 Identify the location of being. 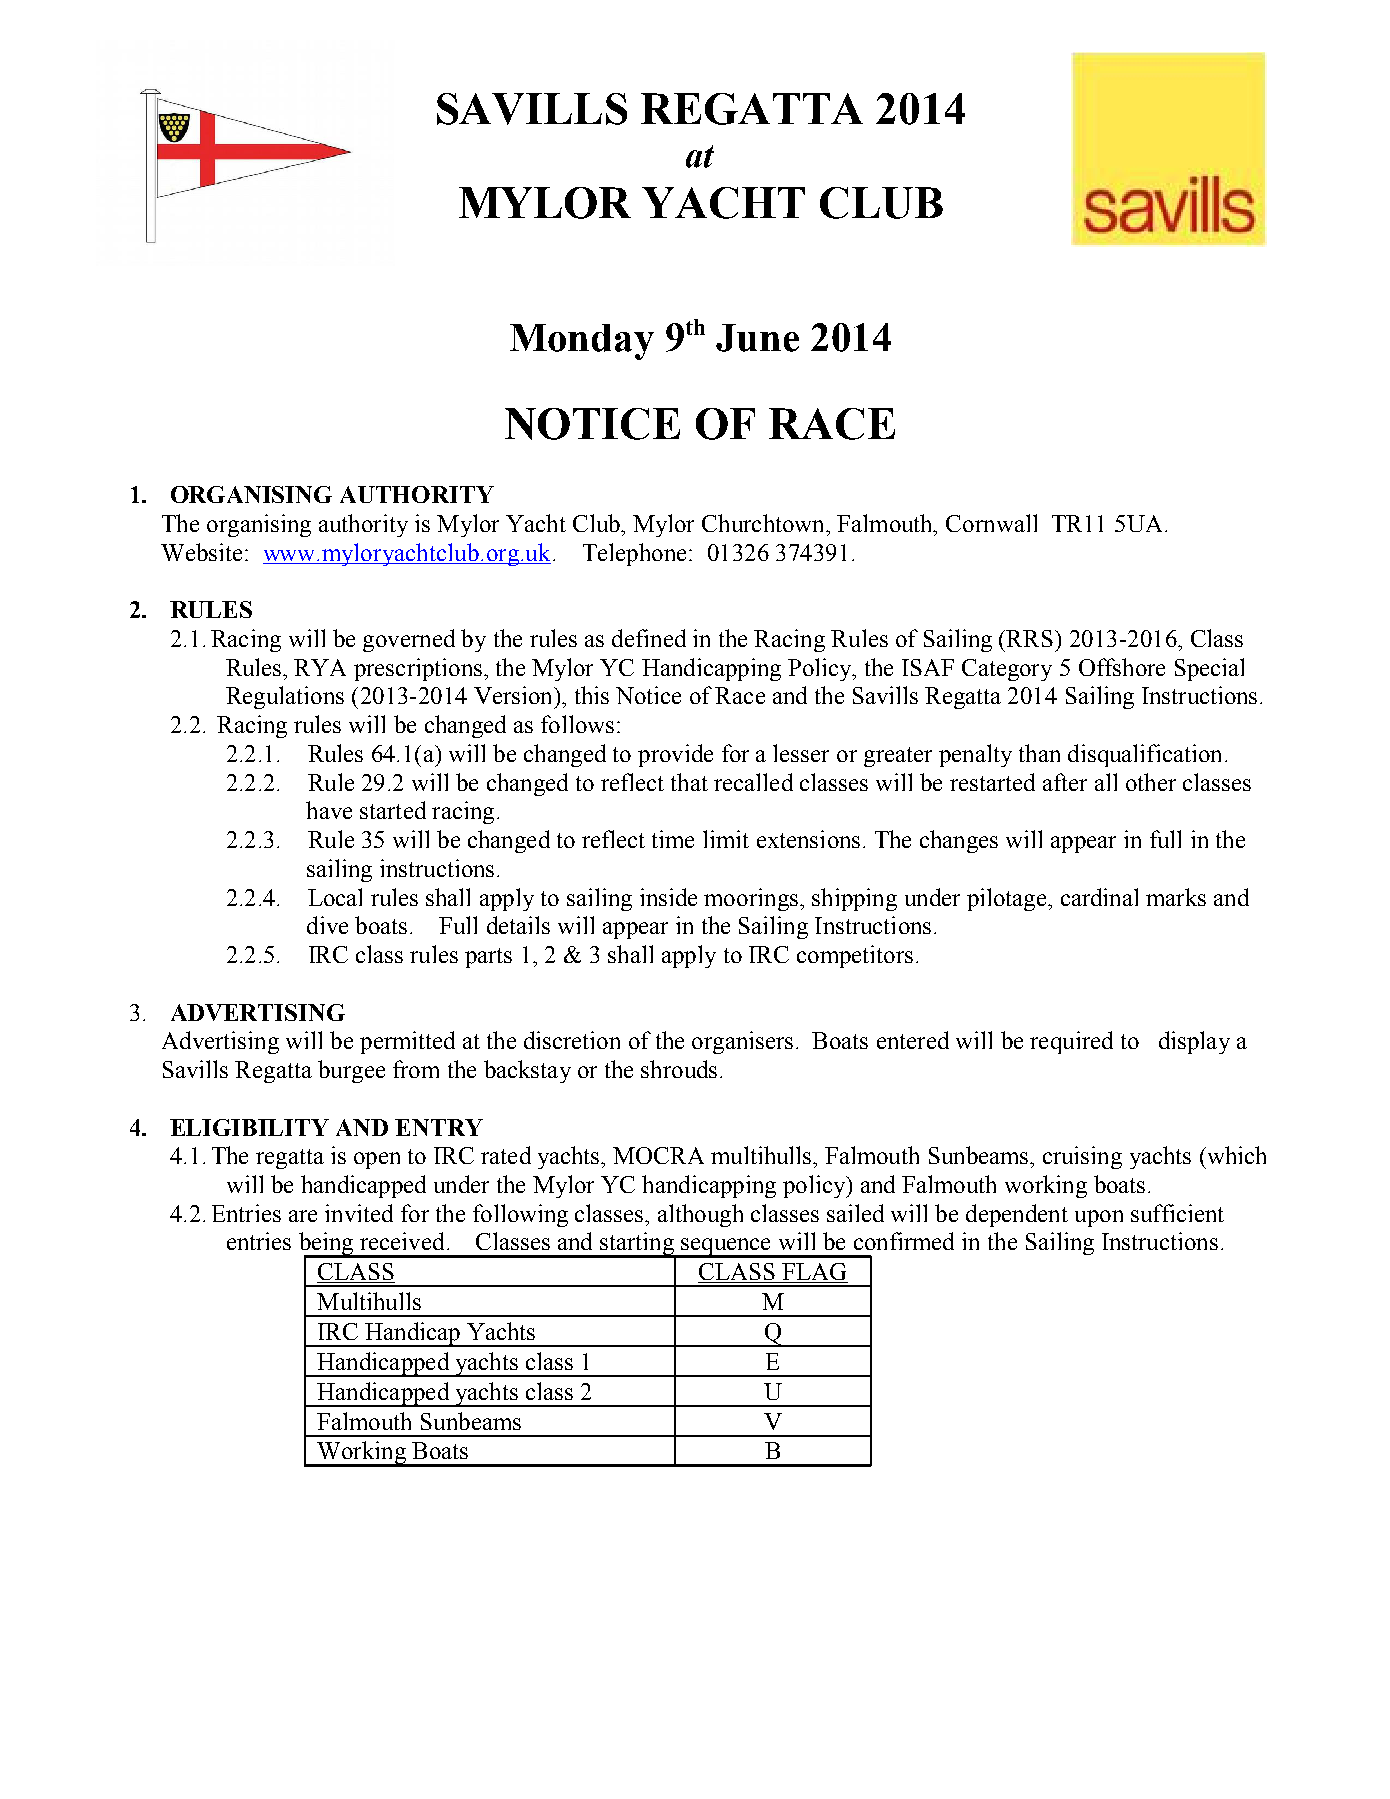
(327, 1245).
